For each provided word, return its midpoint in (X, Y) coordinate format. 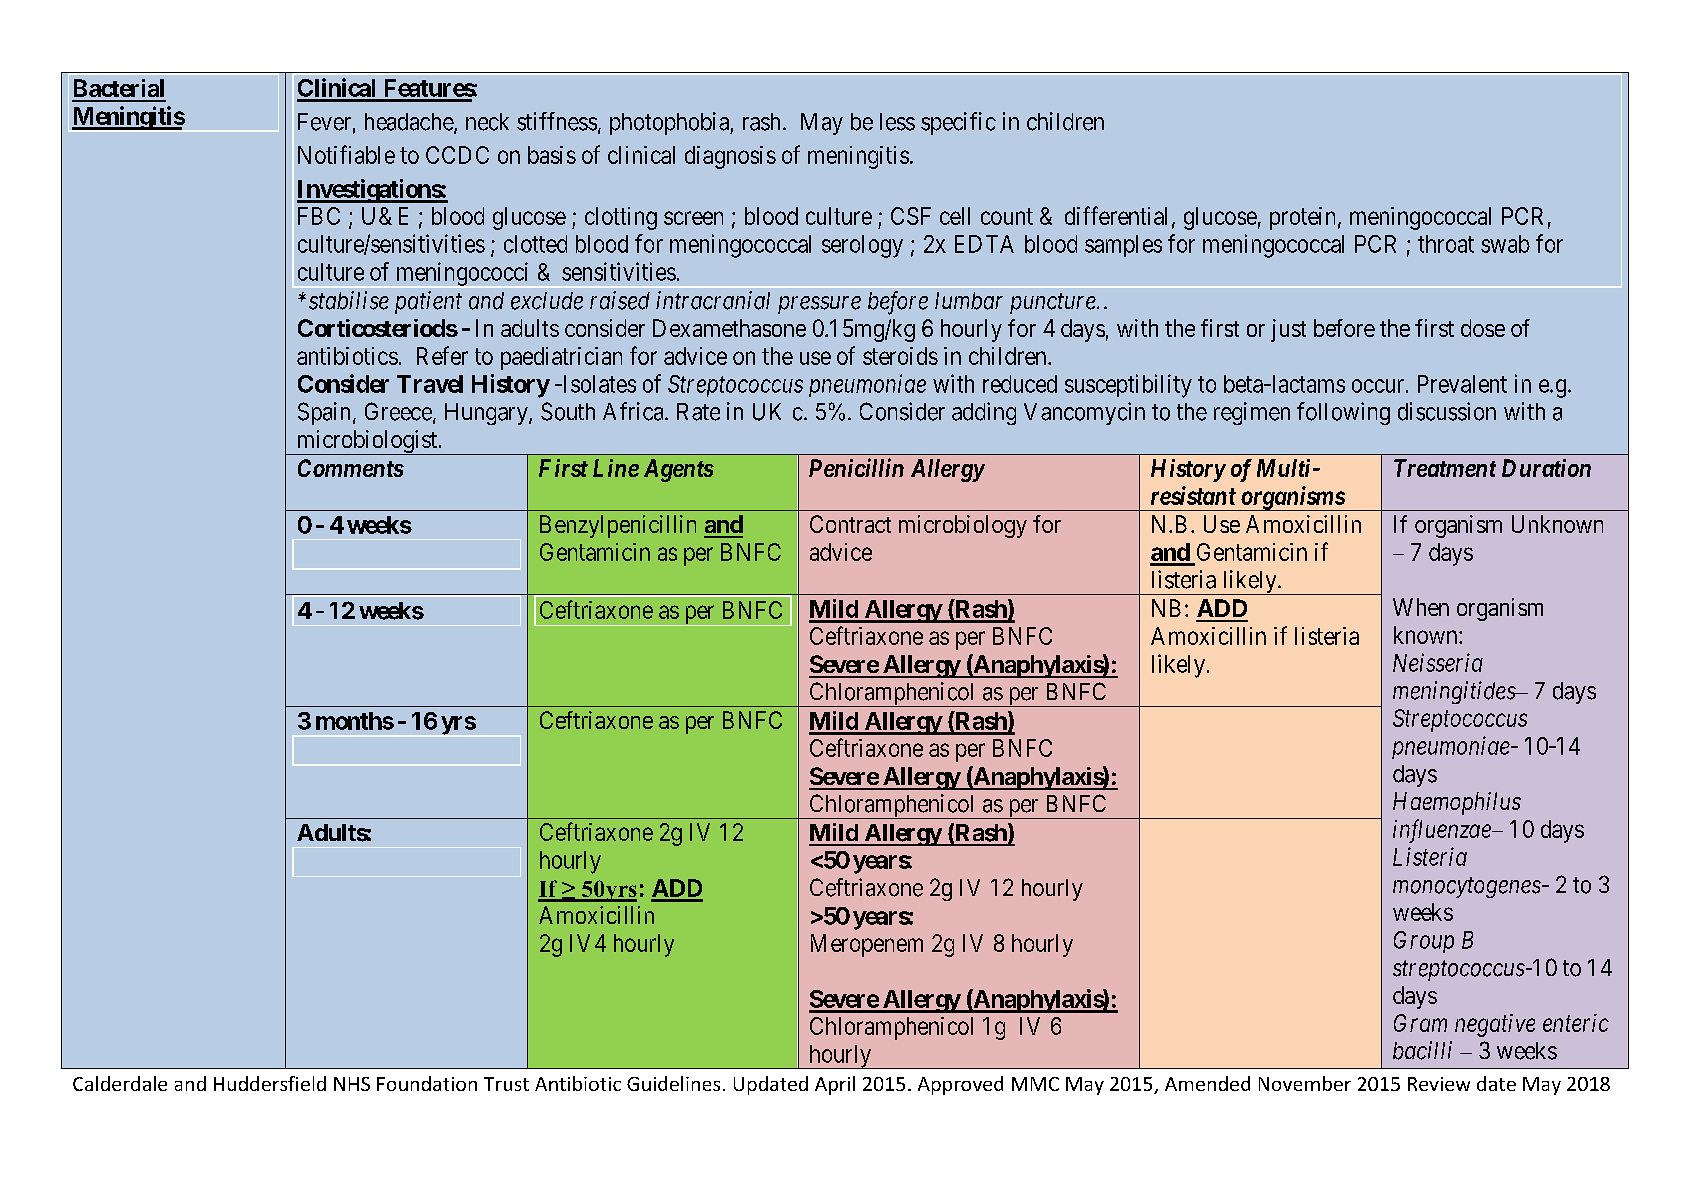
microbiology (963, 526)
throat (1446, 244)
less (897, 122)
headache (410, 123)
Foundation (427, 1083)
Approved (960, 1085)
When (1421, 607)
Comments (351, 468)
